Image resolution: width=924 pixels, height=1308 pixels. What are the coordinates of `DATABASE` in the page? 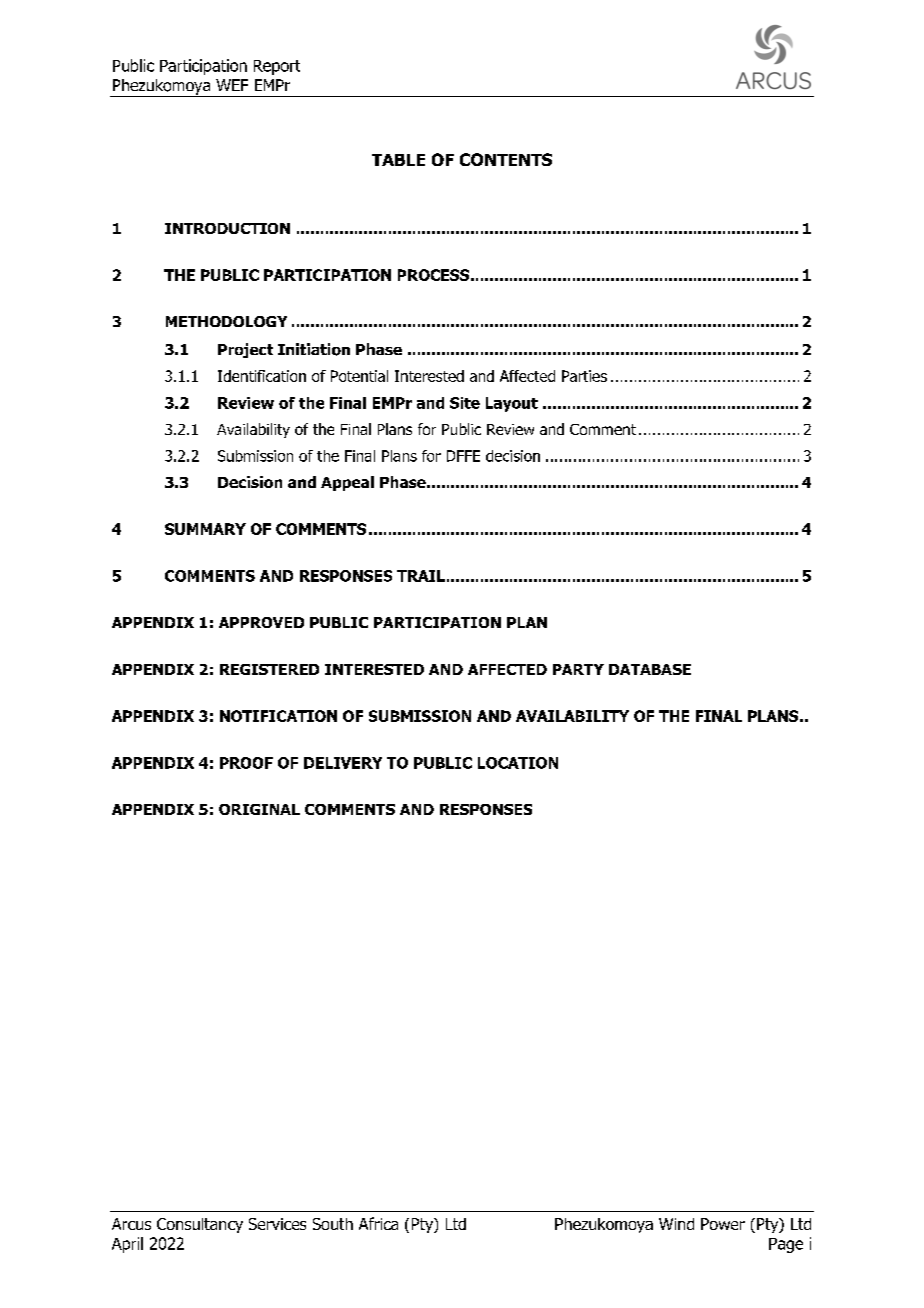 It's located at (650, 669).
